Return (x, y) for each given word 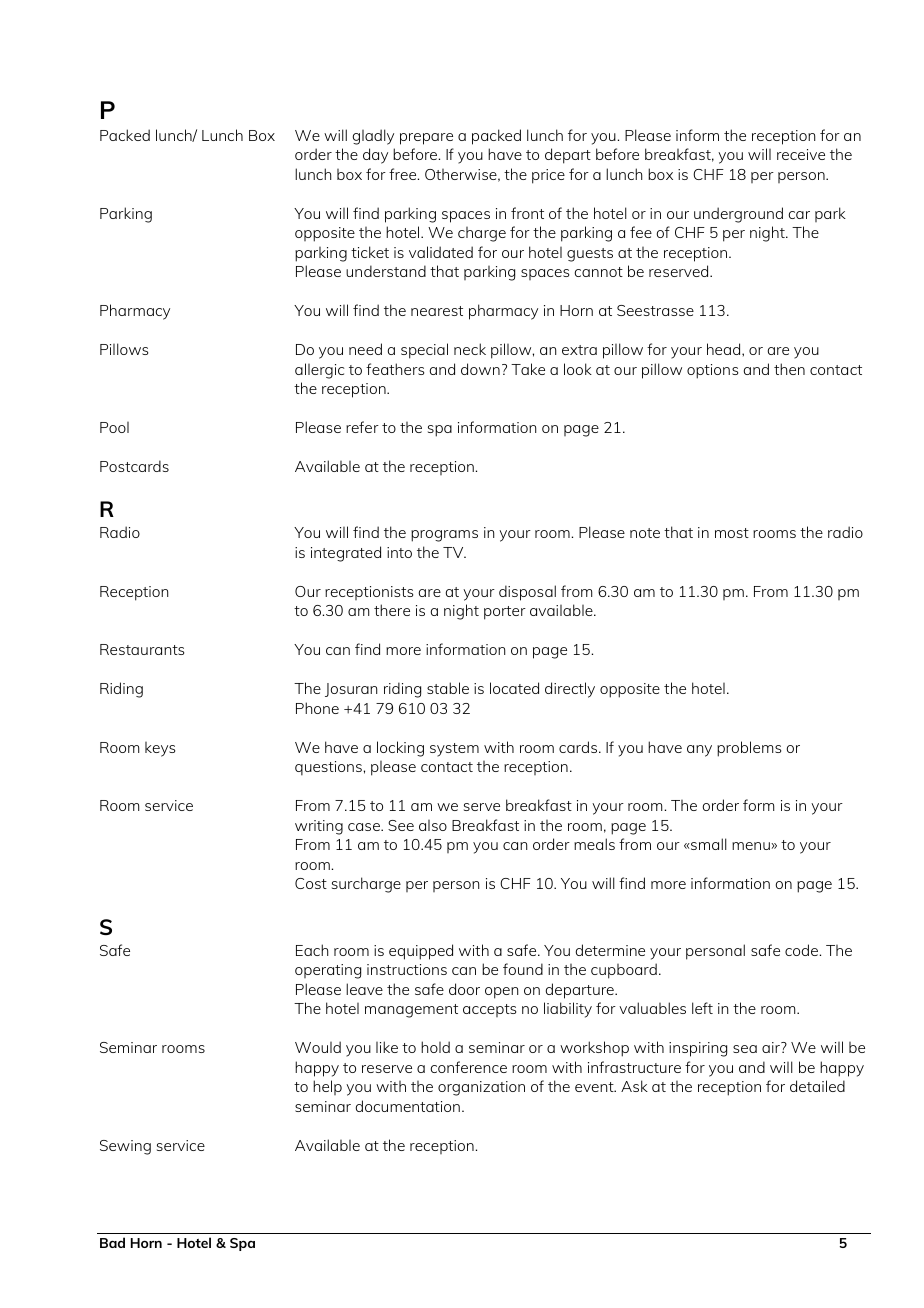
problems (749, 749)
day (375, 156)
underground (738, 215)
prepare (426, 139)
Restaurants (142, 649)
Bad (112, 1242)
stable (448, 688)
